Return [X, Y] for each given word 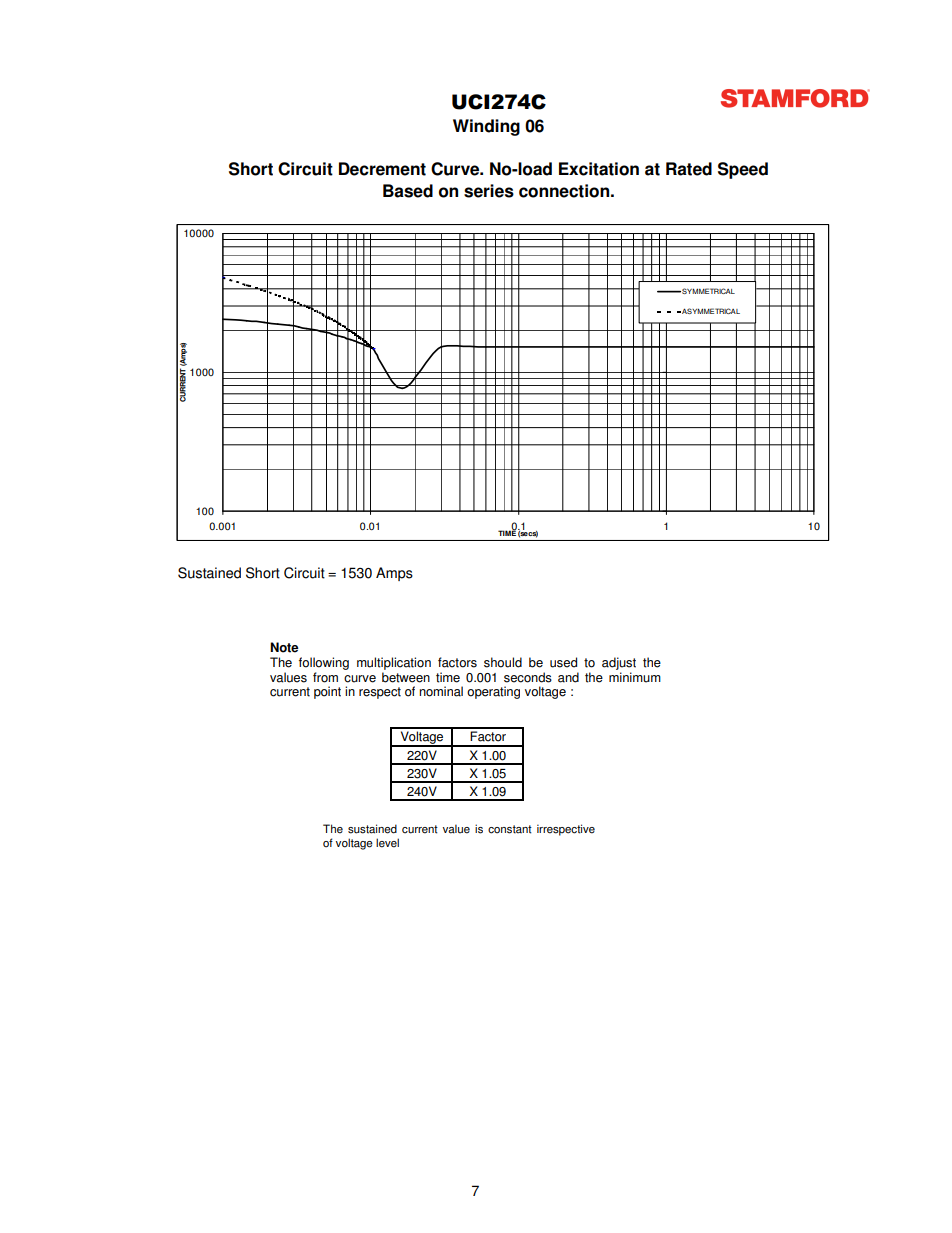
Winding [486, 127]
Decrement [382, 169]
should [503, 662]
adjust [619, 663]
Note [284, 647]
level [387, 843]
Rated [689, 169]
